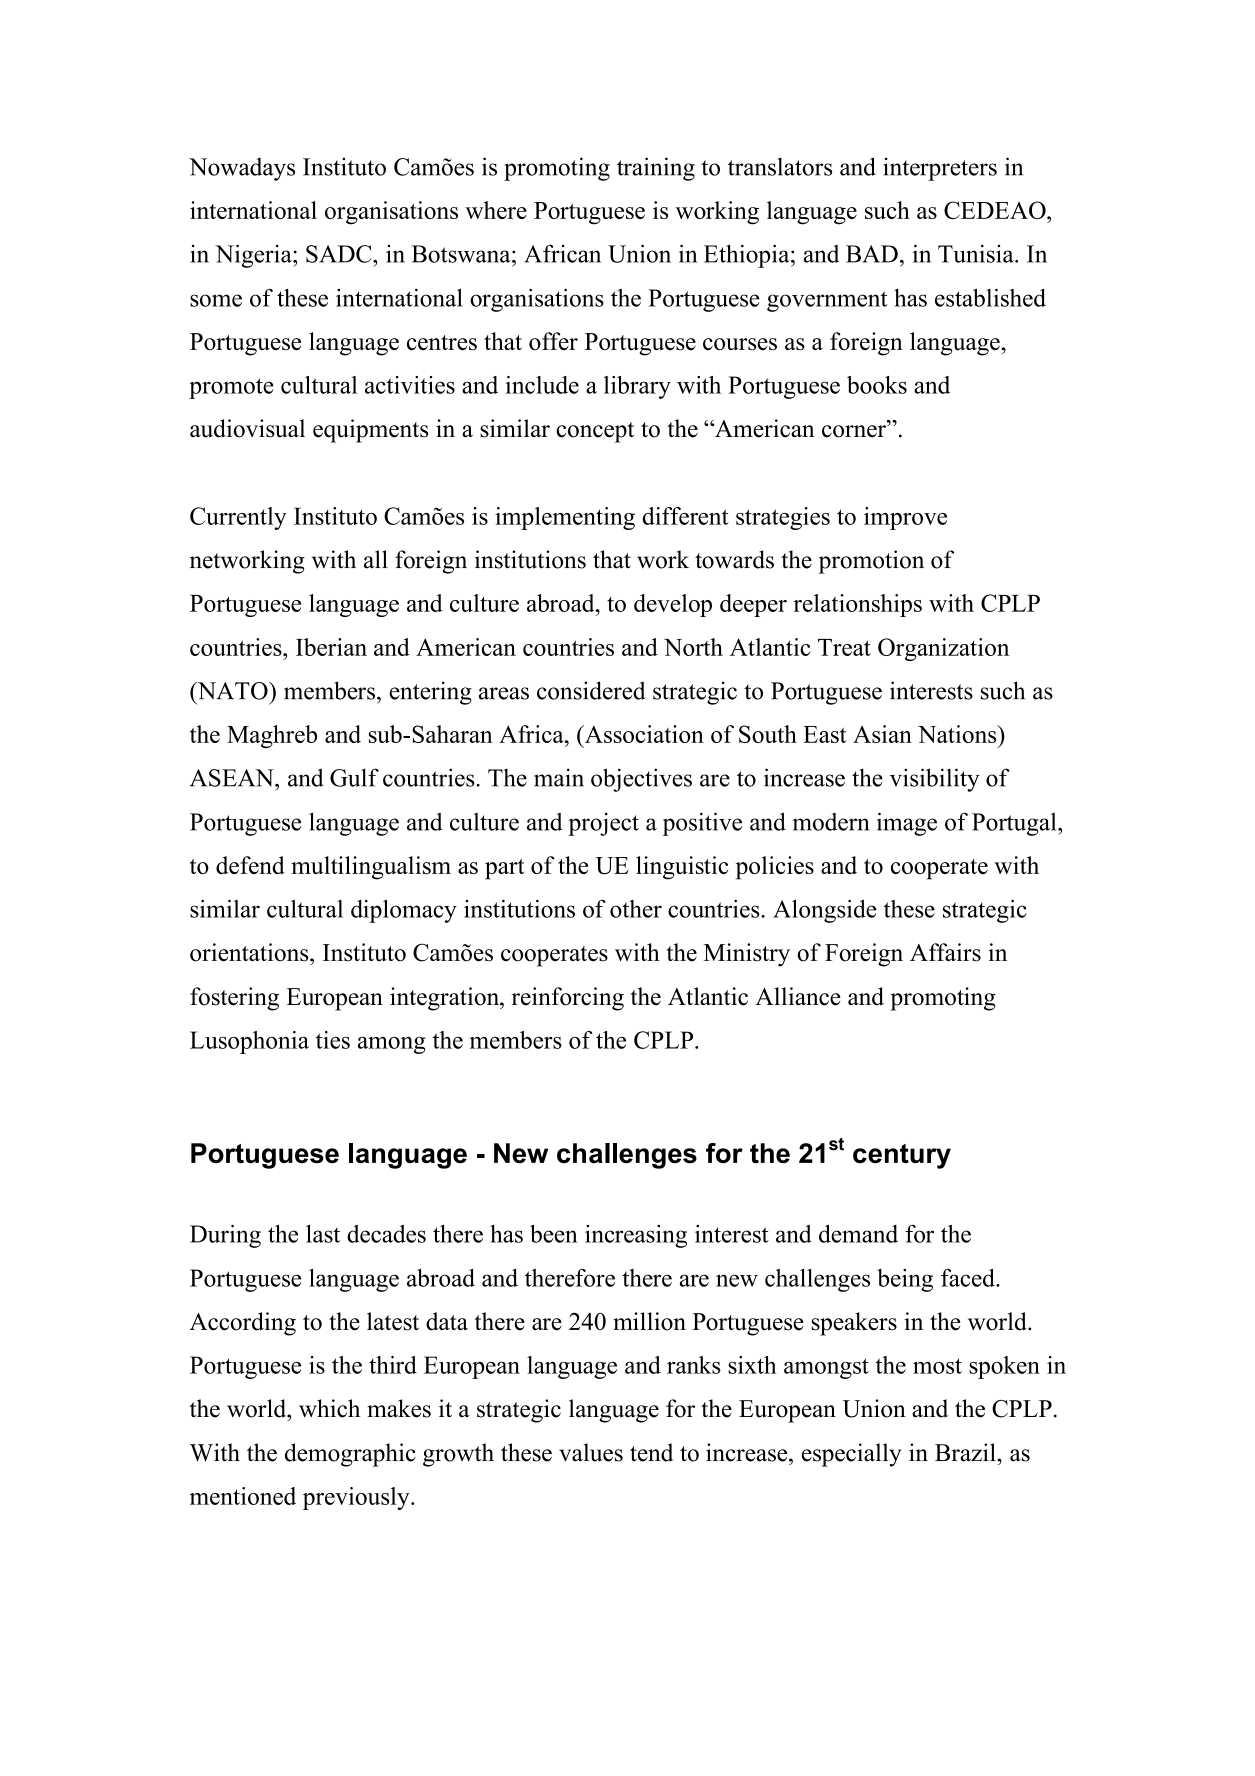  Describe the element at coordinates (603, 824) in the page. I see `project` at that location.
